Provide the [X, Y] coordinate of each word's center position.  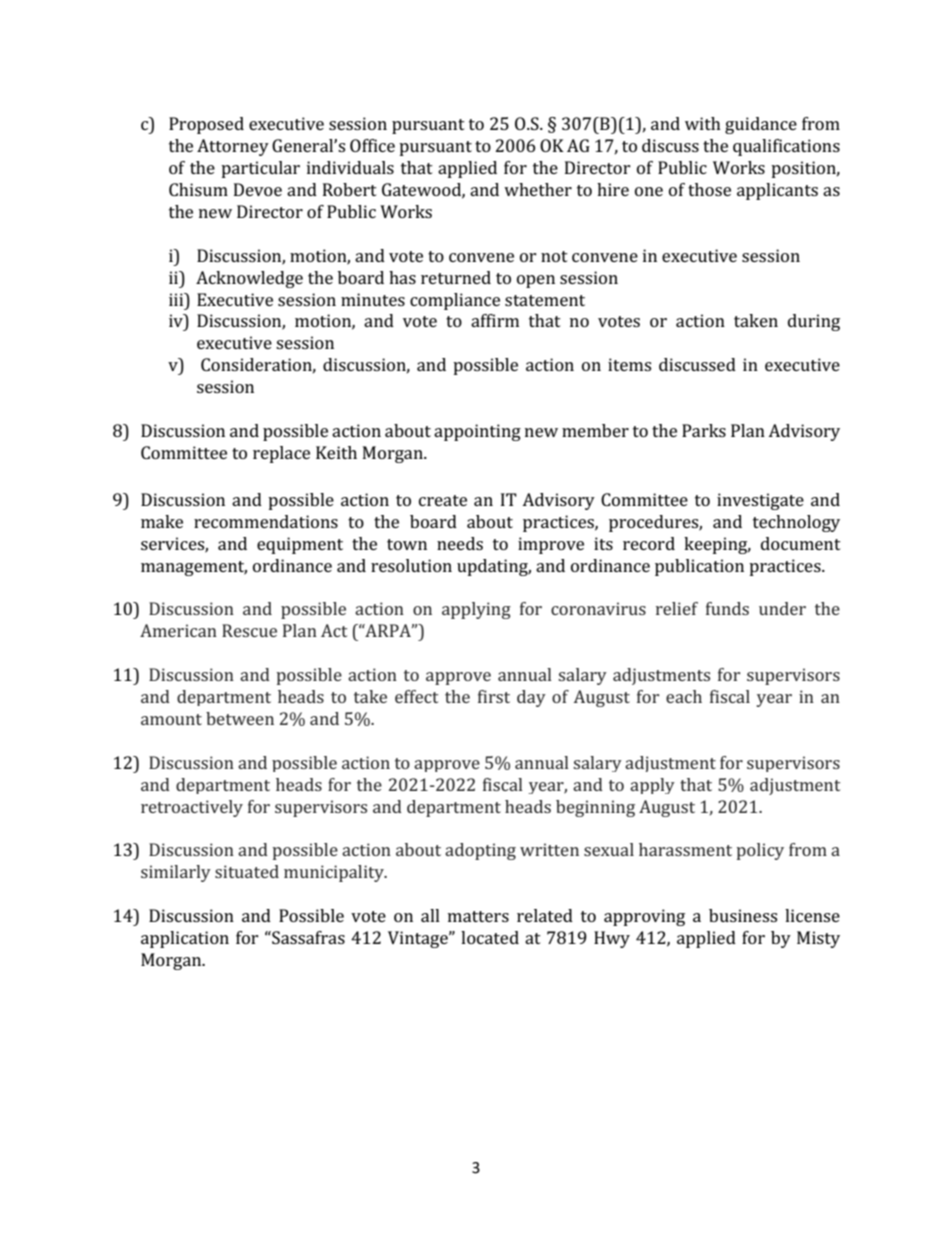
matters [478, 916]
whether [538, 189]
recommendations [266, 521]
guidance [761, 125]
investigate [760, 501]
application [185, 939]
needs [460, 543]
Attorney [233, 147]
